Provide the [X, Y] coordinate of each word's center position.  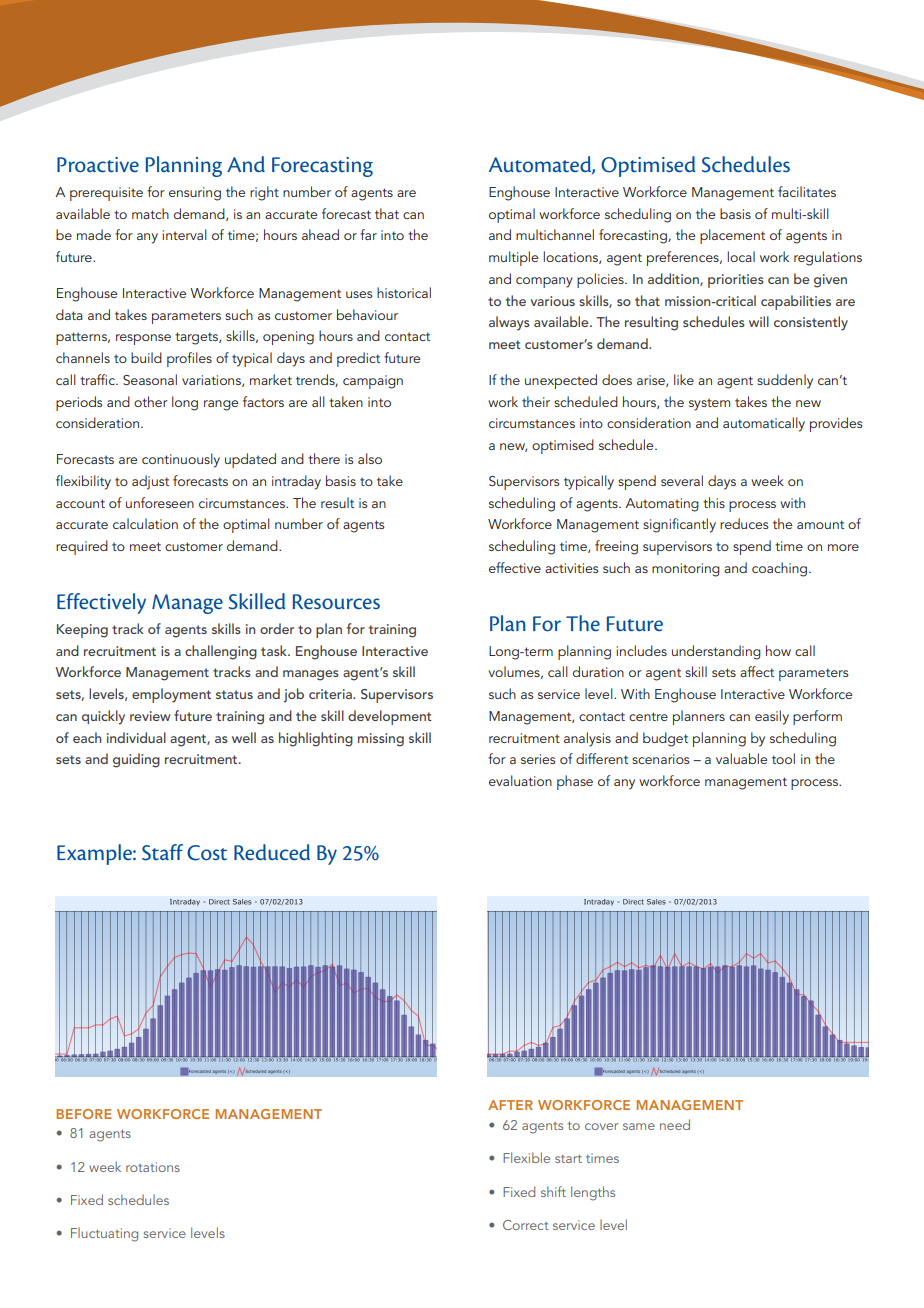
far [368, 234]
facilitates [807, 191]
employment [171, 695]
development [390, 717]
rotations [153, 1167]
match [150, 213]
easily [772, 717]
